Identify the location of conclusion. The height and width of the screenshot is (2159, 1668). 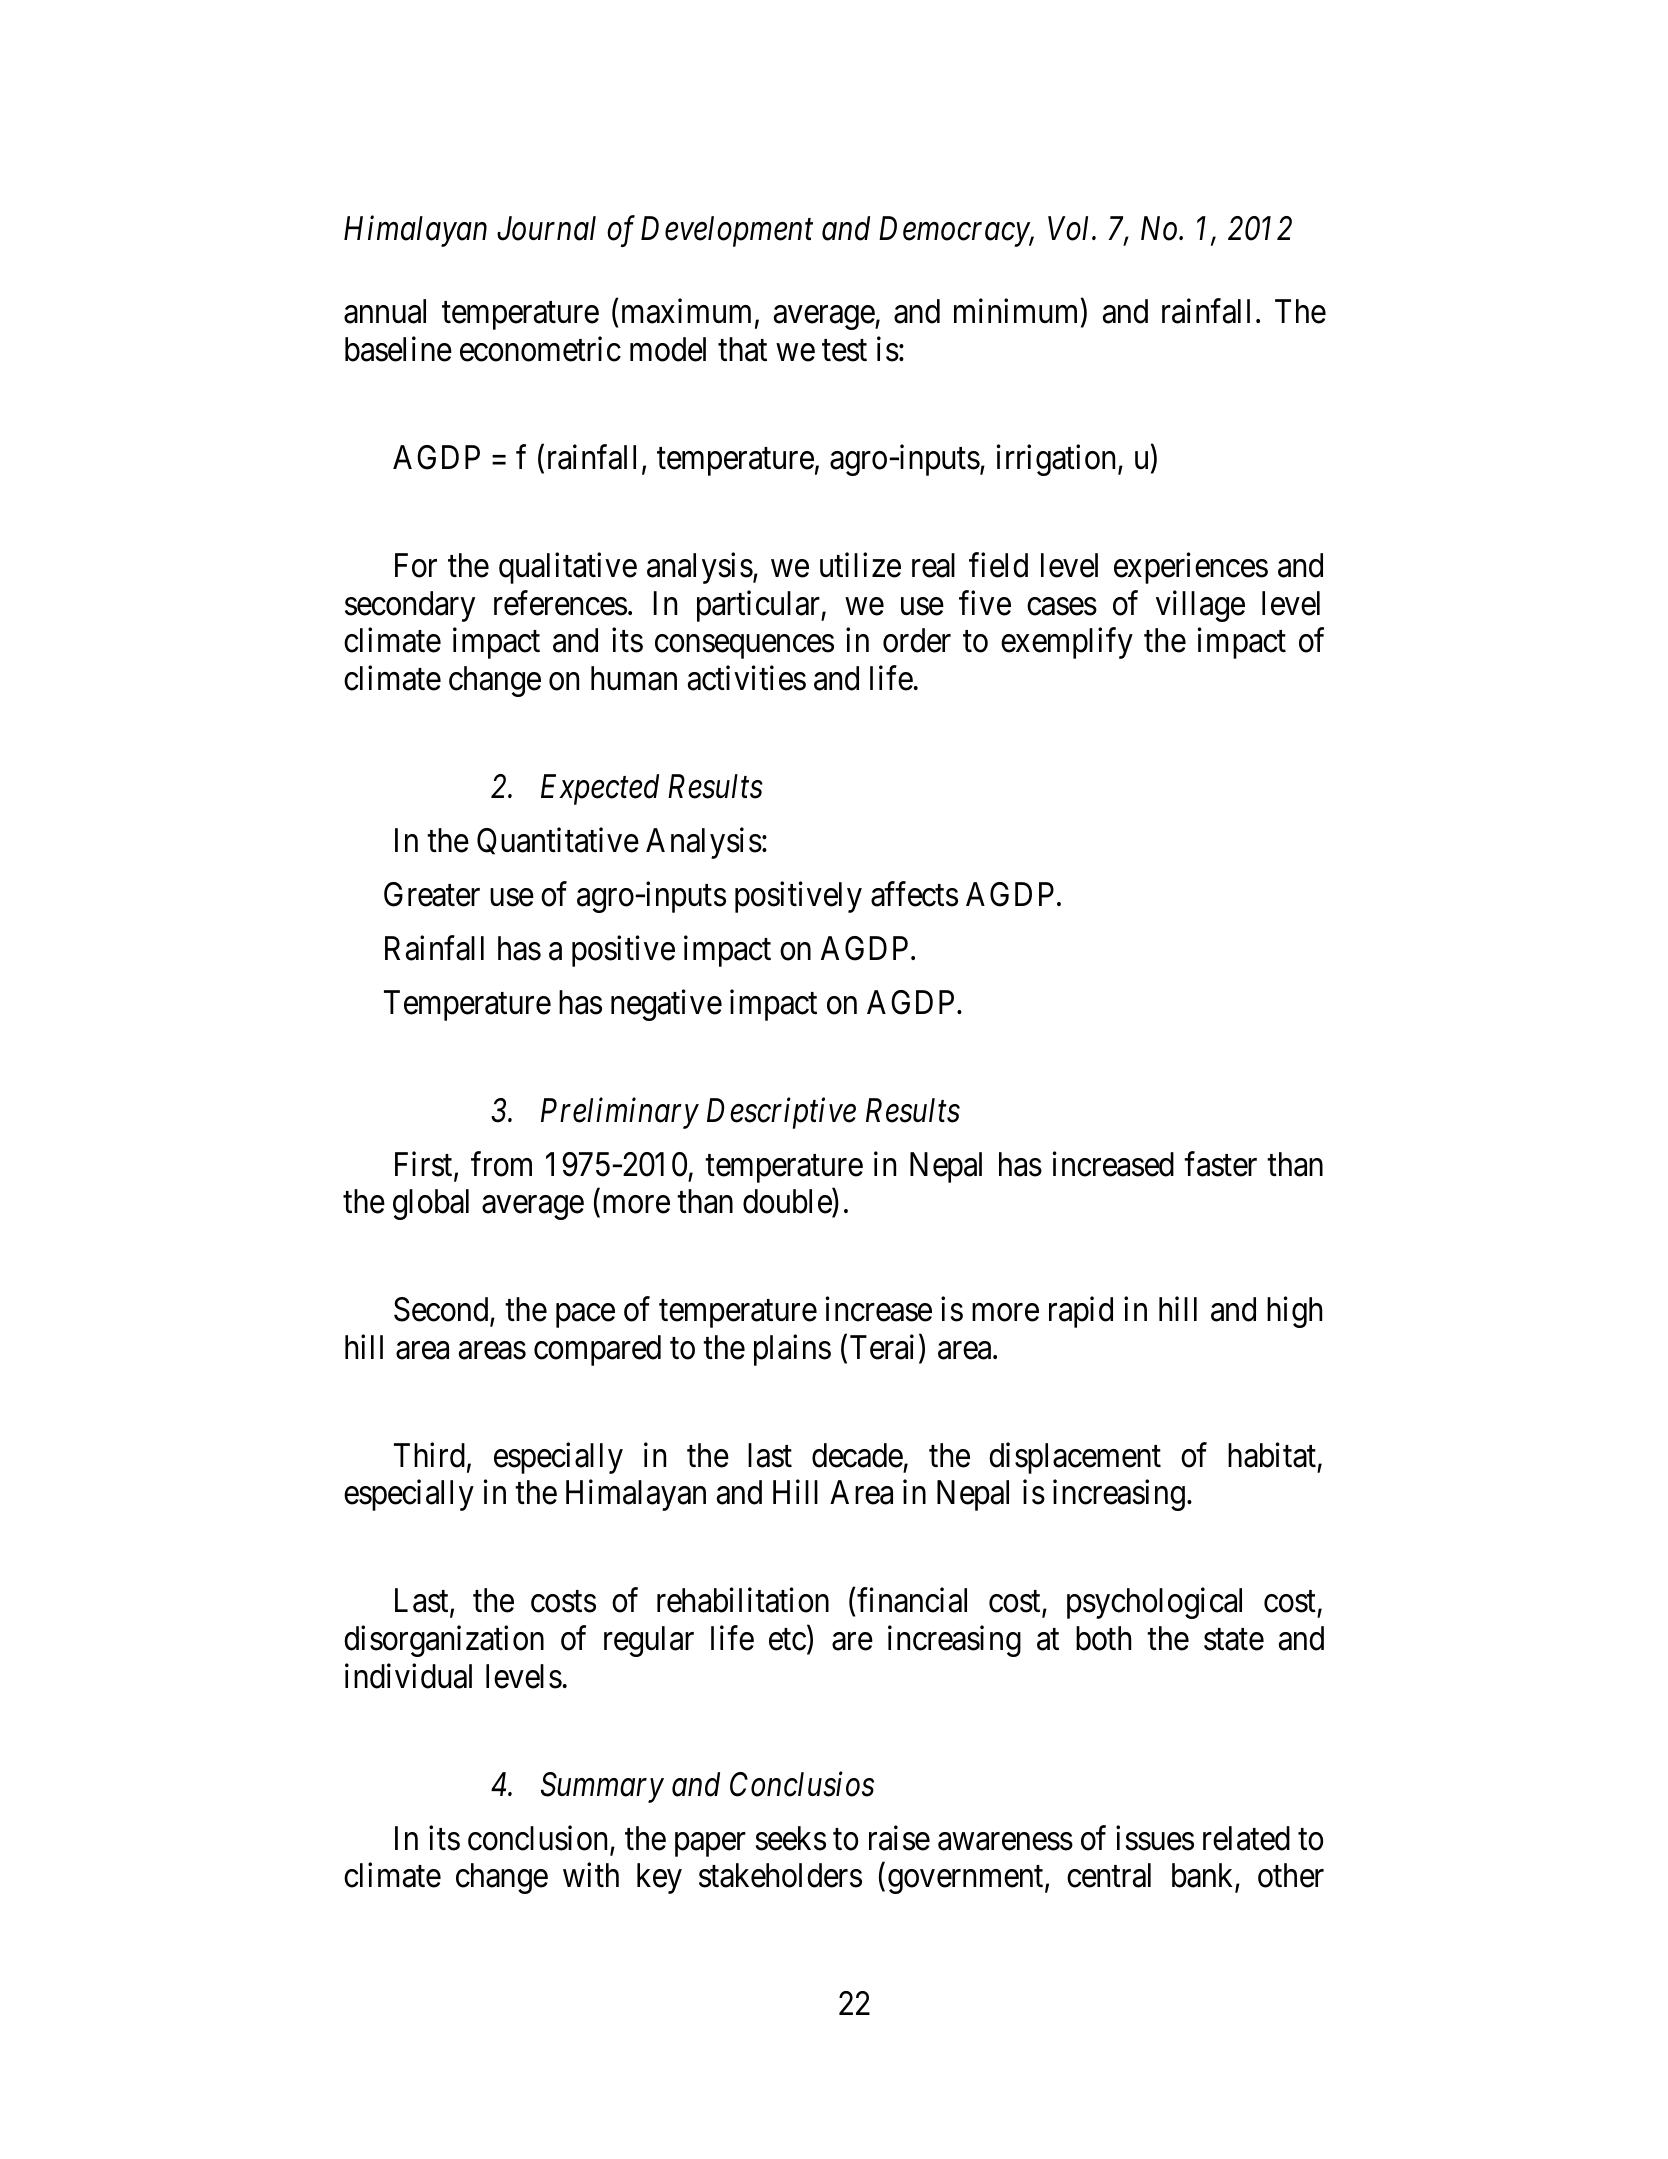
(539, 1839).
